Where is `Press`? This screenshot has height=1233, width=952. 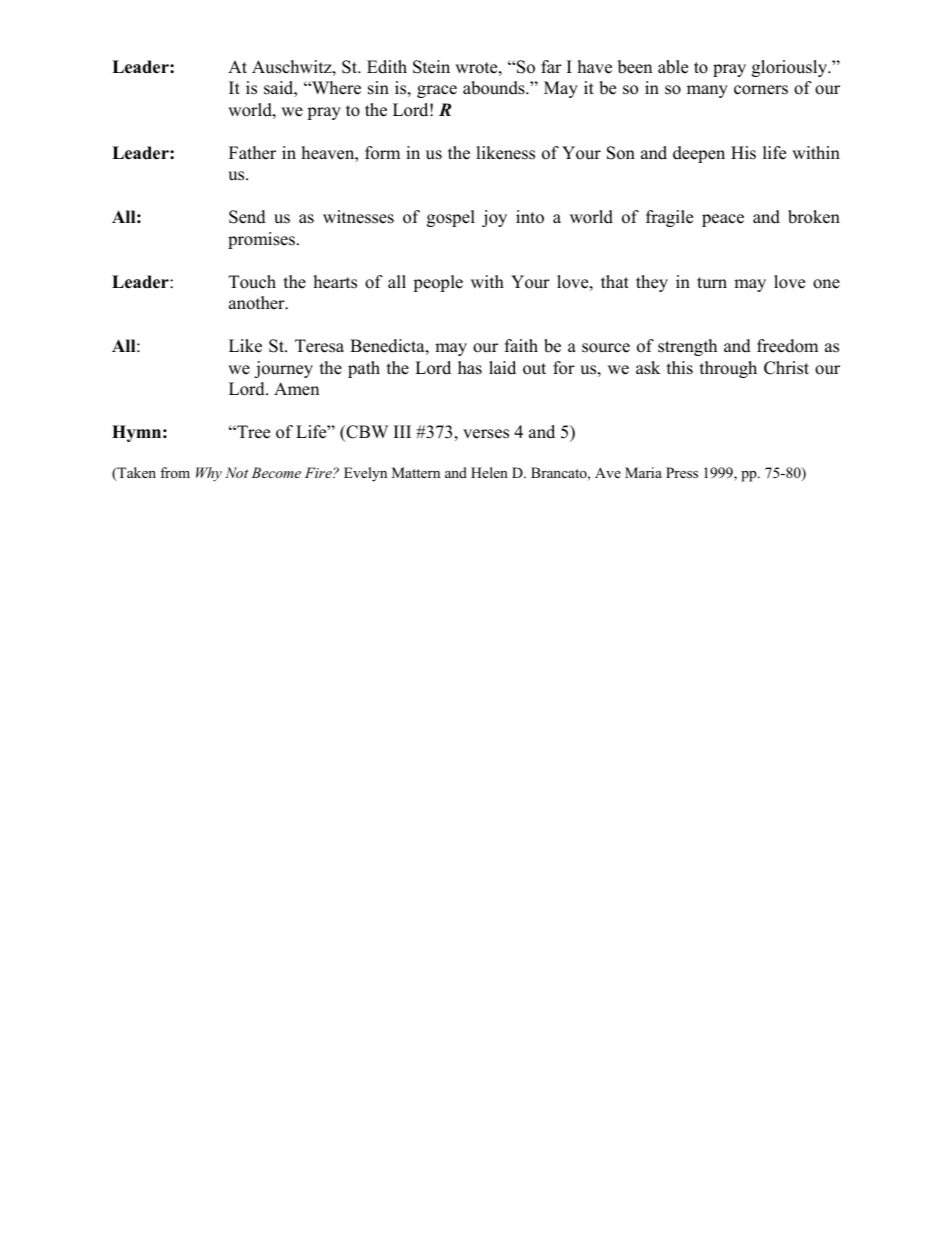
Press is located at coordinates (682, 472).
